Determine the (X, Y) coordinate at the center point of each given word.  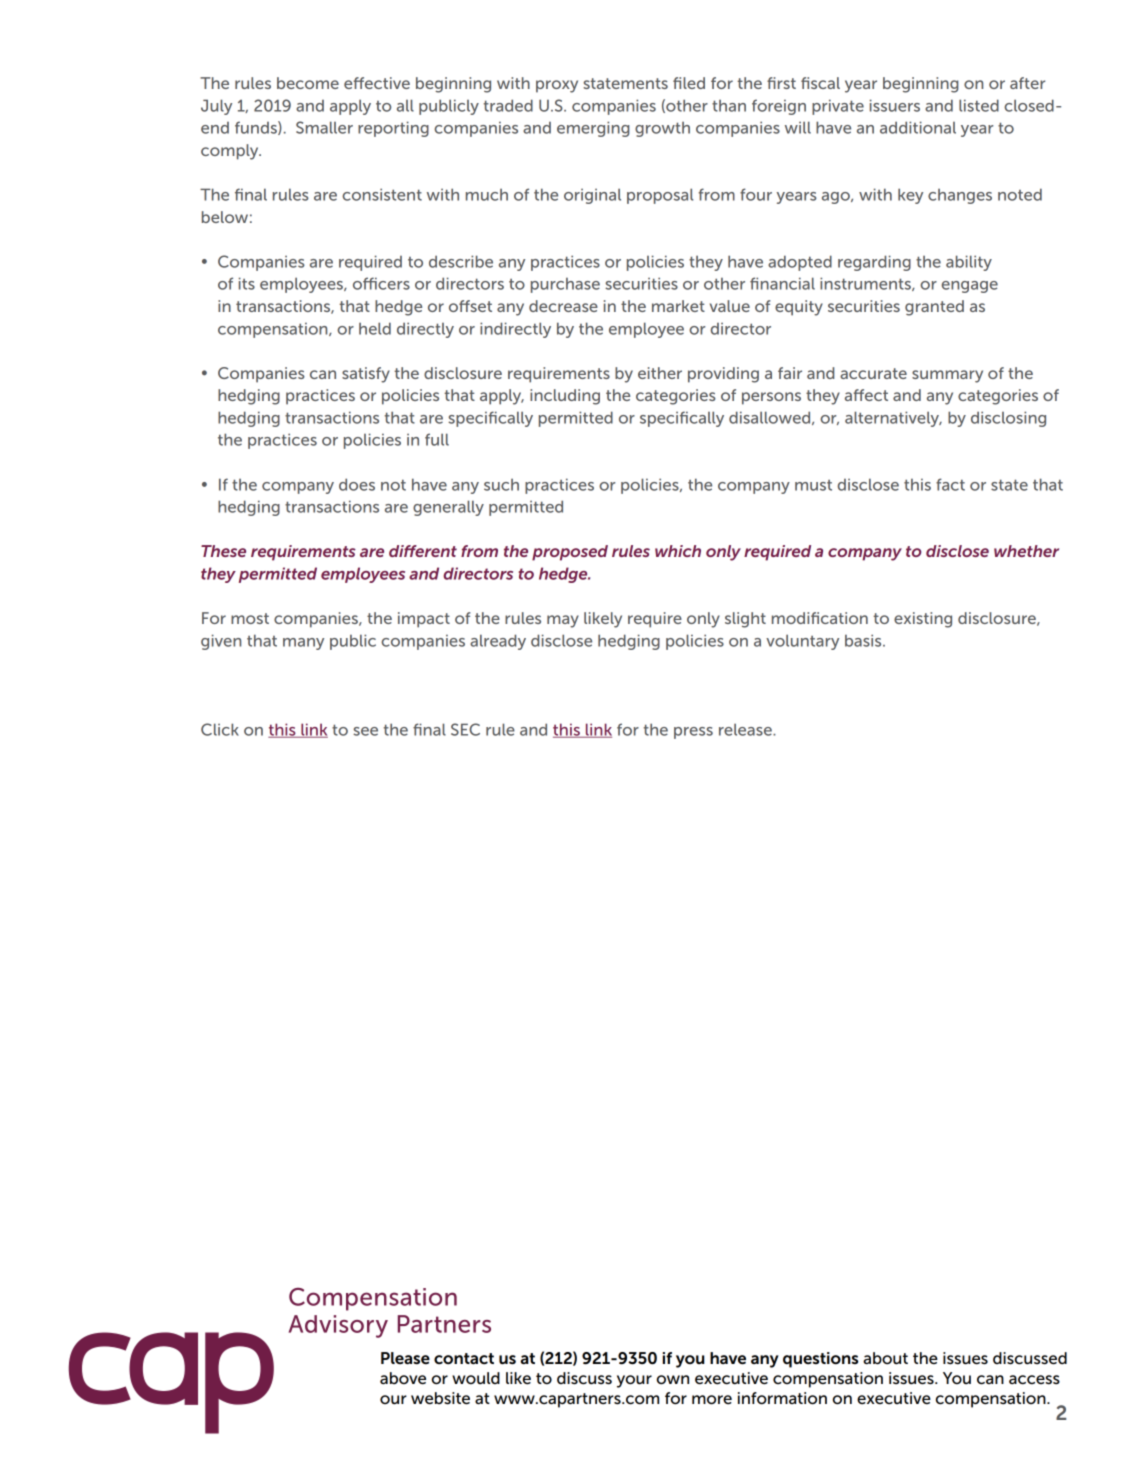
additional (918, 127)
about (885, 1358)
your (634, 1381)
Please (405, 1358)
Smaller (324, 127)
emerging (593, 129)
